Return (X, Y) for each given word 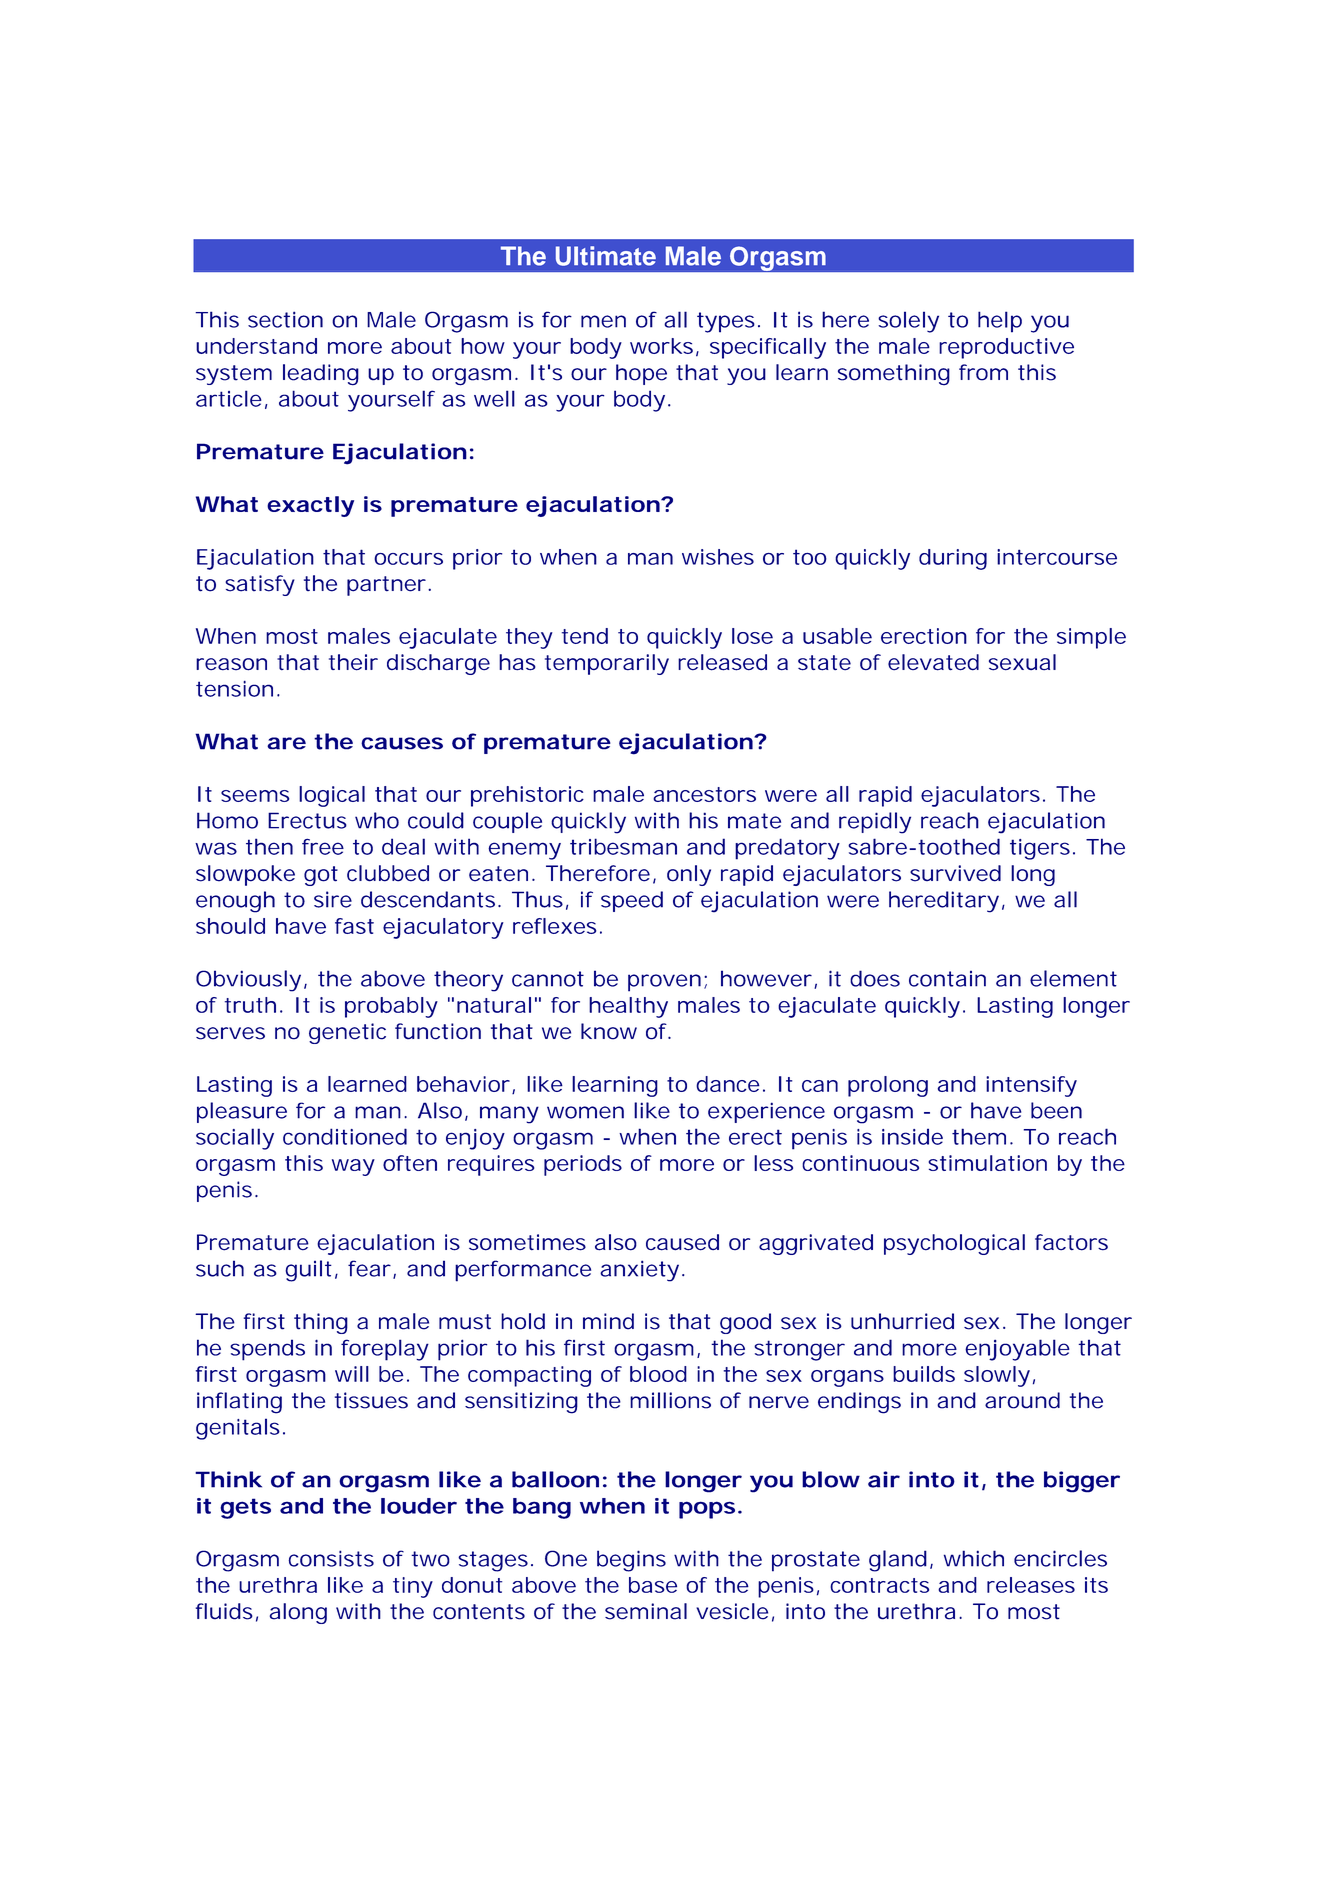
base (653, 1585)
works (661, 346)
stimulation (987, 1163)
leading (321, 375)
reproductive (1006, 348)
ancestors (704, 794)
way (353, 1167)
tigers (1040, 849)
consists (331, 1558)
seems (255, 796)
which (974, 1558)
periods (583, 1165)
